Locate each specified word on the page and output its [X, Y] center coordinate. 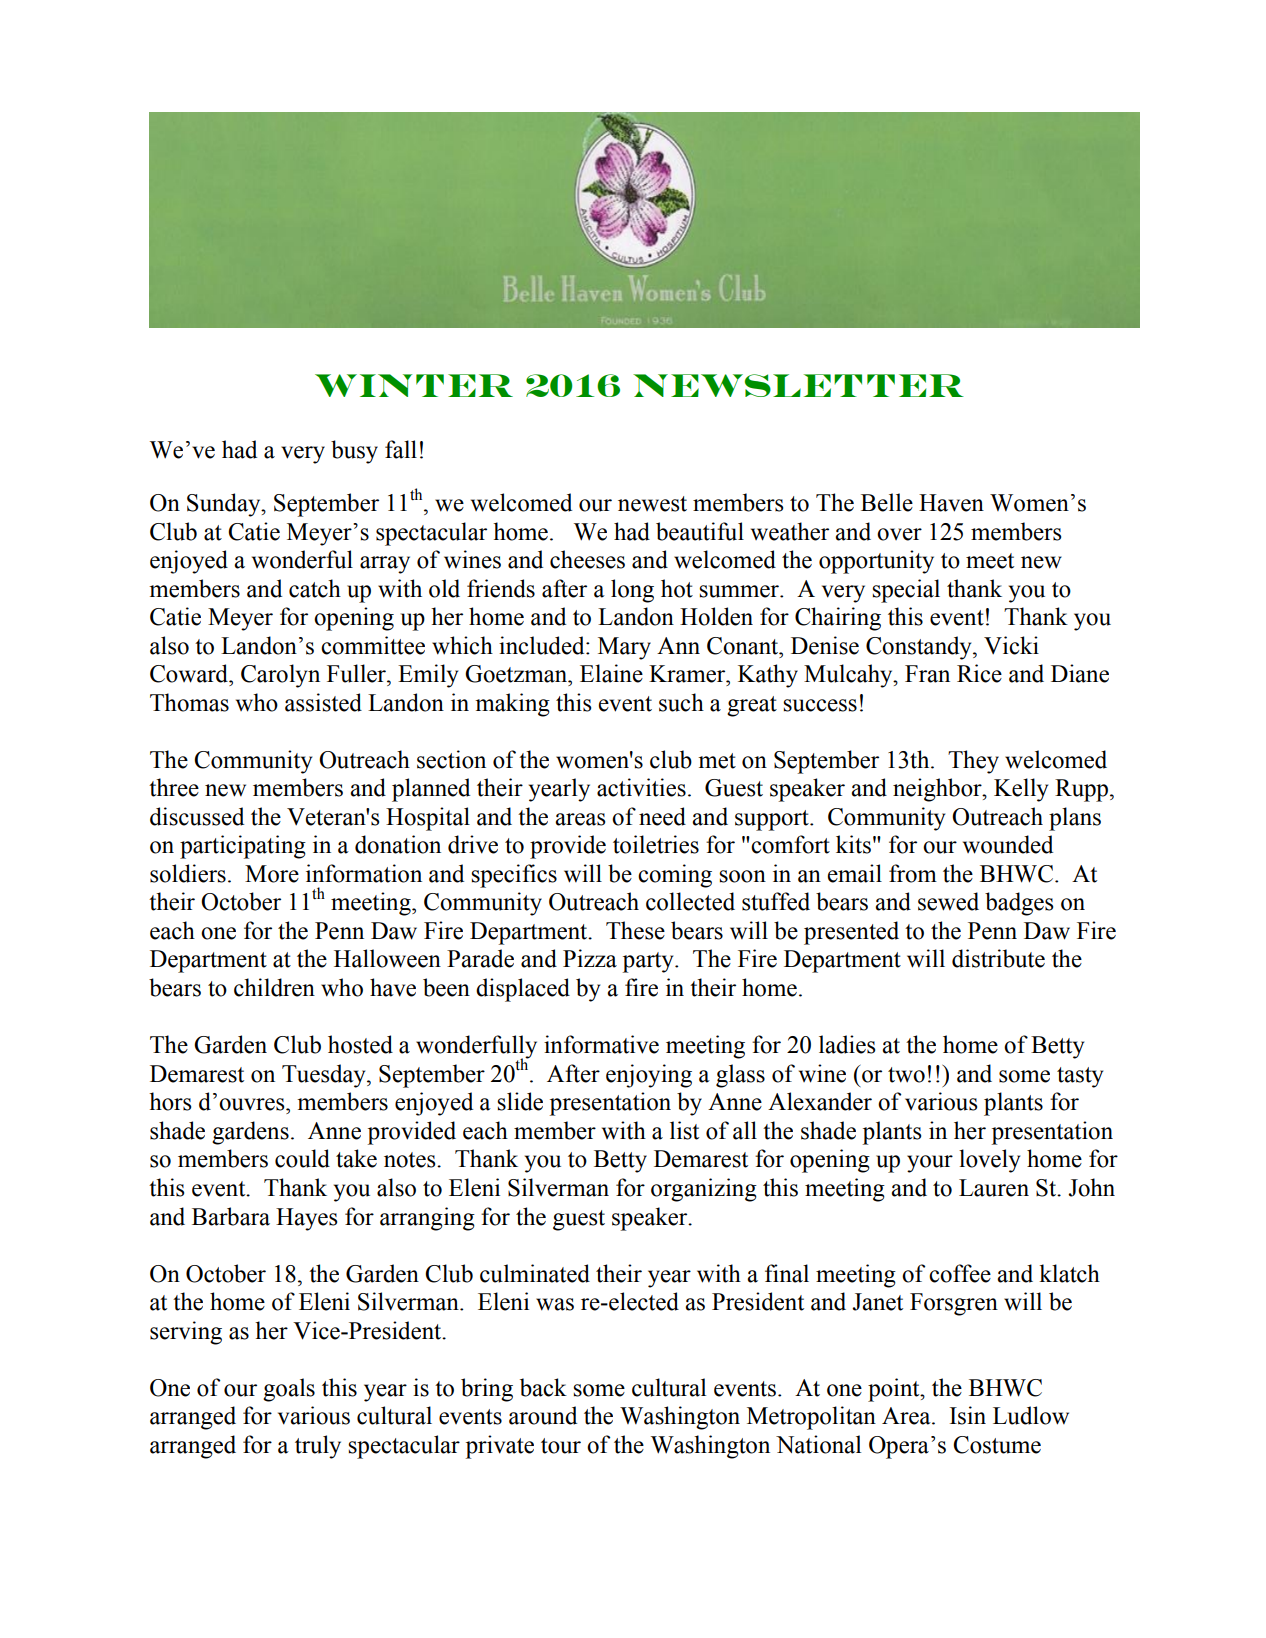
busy [354, 452]
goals [289, 1390]
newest [652, 504]
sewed [948, 901]
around [543, 1415]
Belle [887, 502]
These [635, 930]
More [272, 874]
